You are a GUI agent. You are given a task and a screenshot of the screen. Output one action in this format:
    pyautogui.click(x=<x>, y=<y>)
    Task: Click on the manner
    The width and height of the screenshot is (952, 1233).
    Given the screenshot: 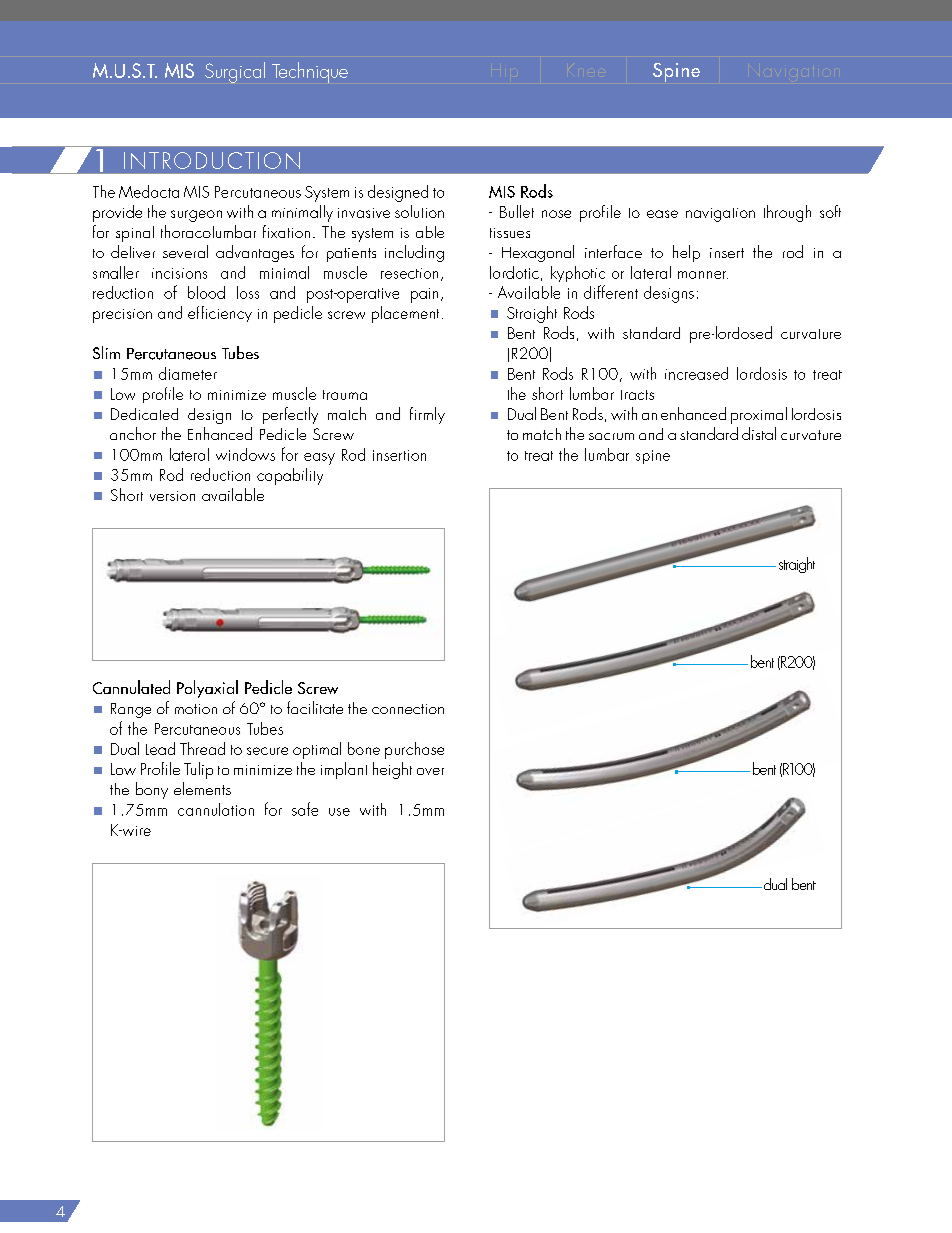 What is the action you would take?
    pyautogui.click(x=703, y=275)
